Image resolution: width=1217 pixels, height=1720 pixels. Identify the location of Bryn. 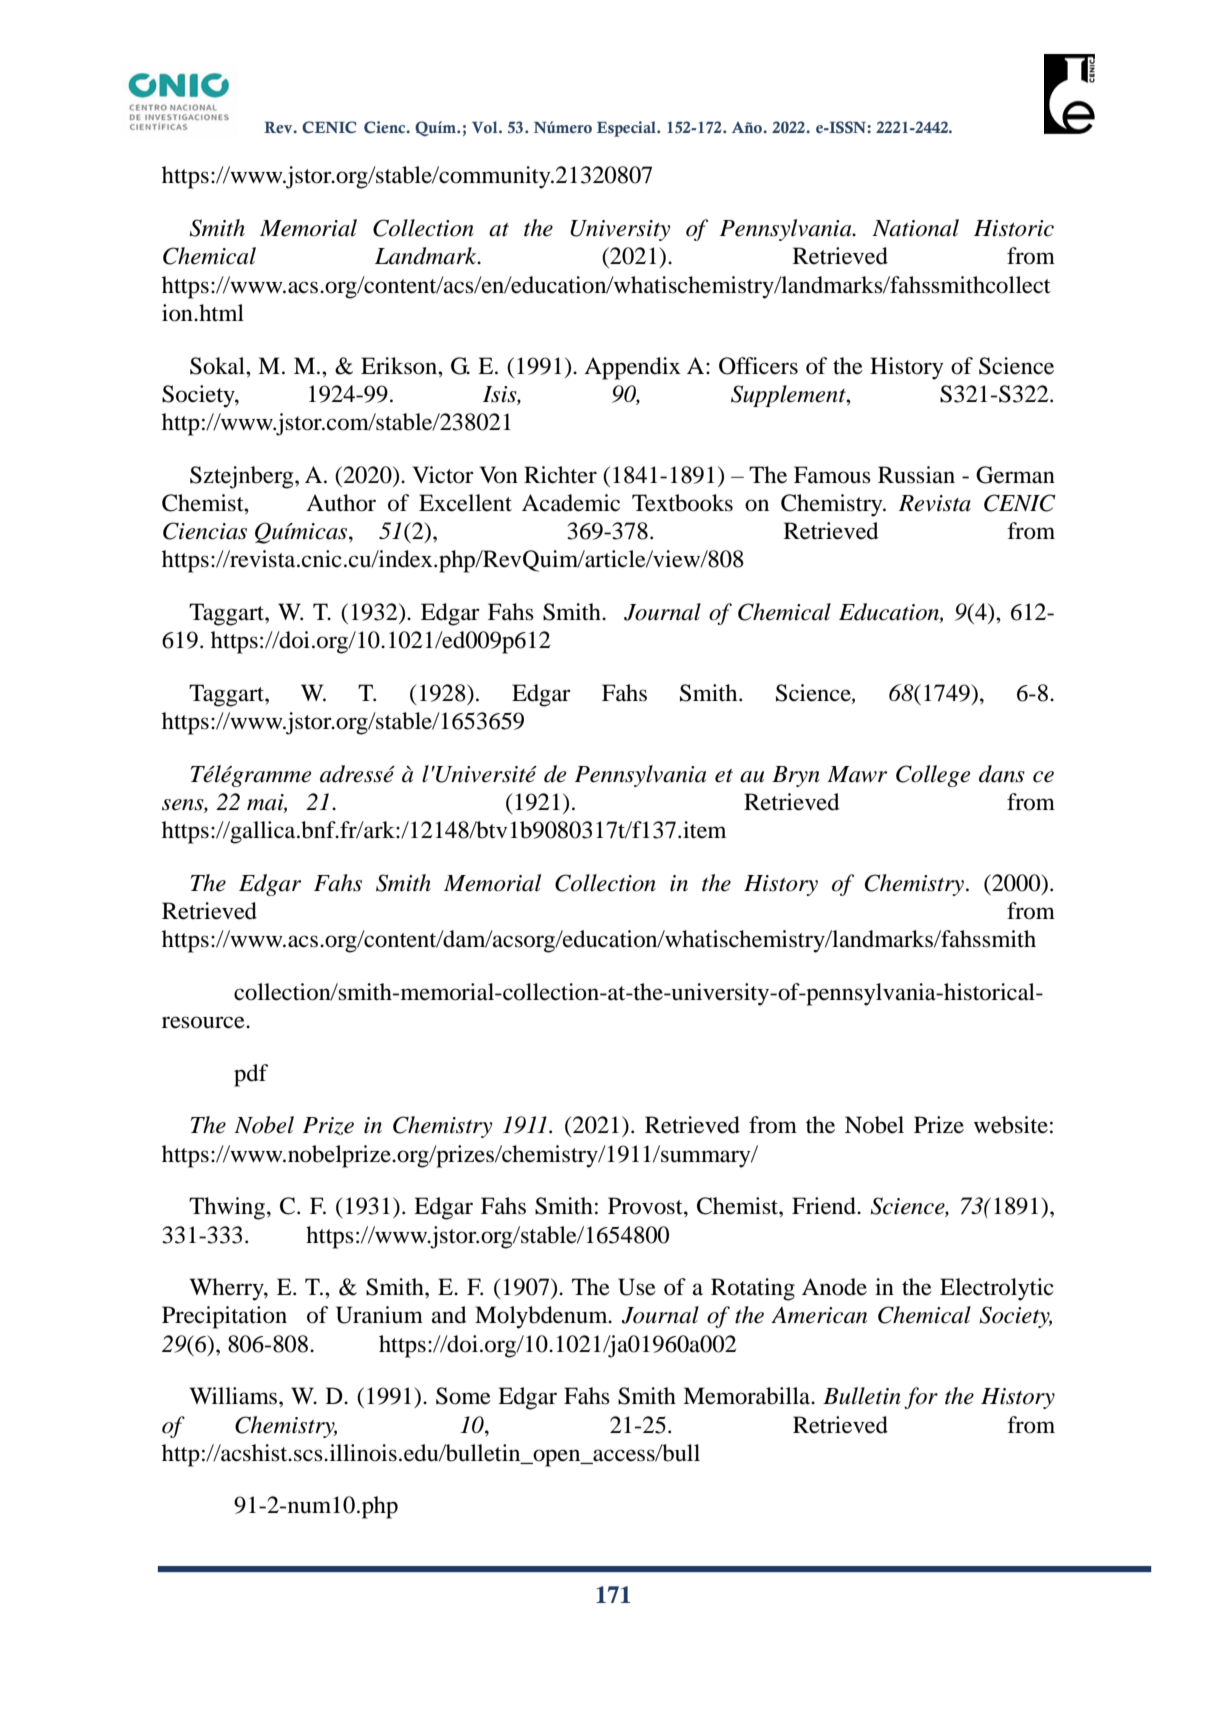
(796, 776).
